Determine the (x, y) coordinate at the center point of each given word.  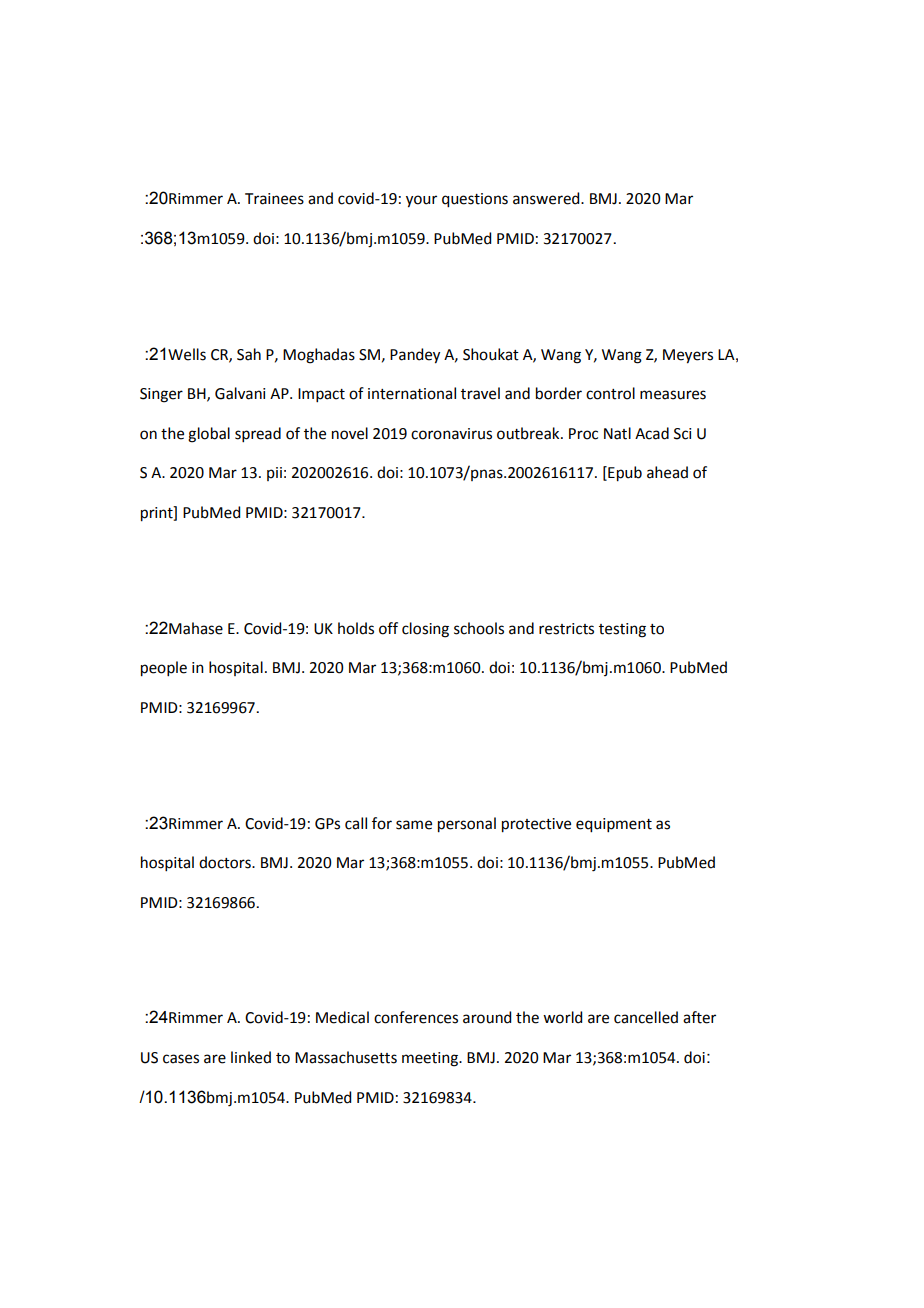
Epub (624, 474)
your (421, 201)
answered (547, 198)
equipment (614, 825)
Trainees (274, 199)
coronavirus (451, 434)
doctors (226, 862)
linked (251, 1057)
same (414, 825)
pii (274, 474)
